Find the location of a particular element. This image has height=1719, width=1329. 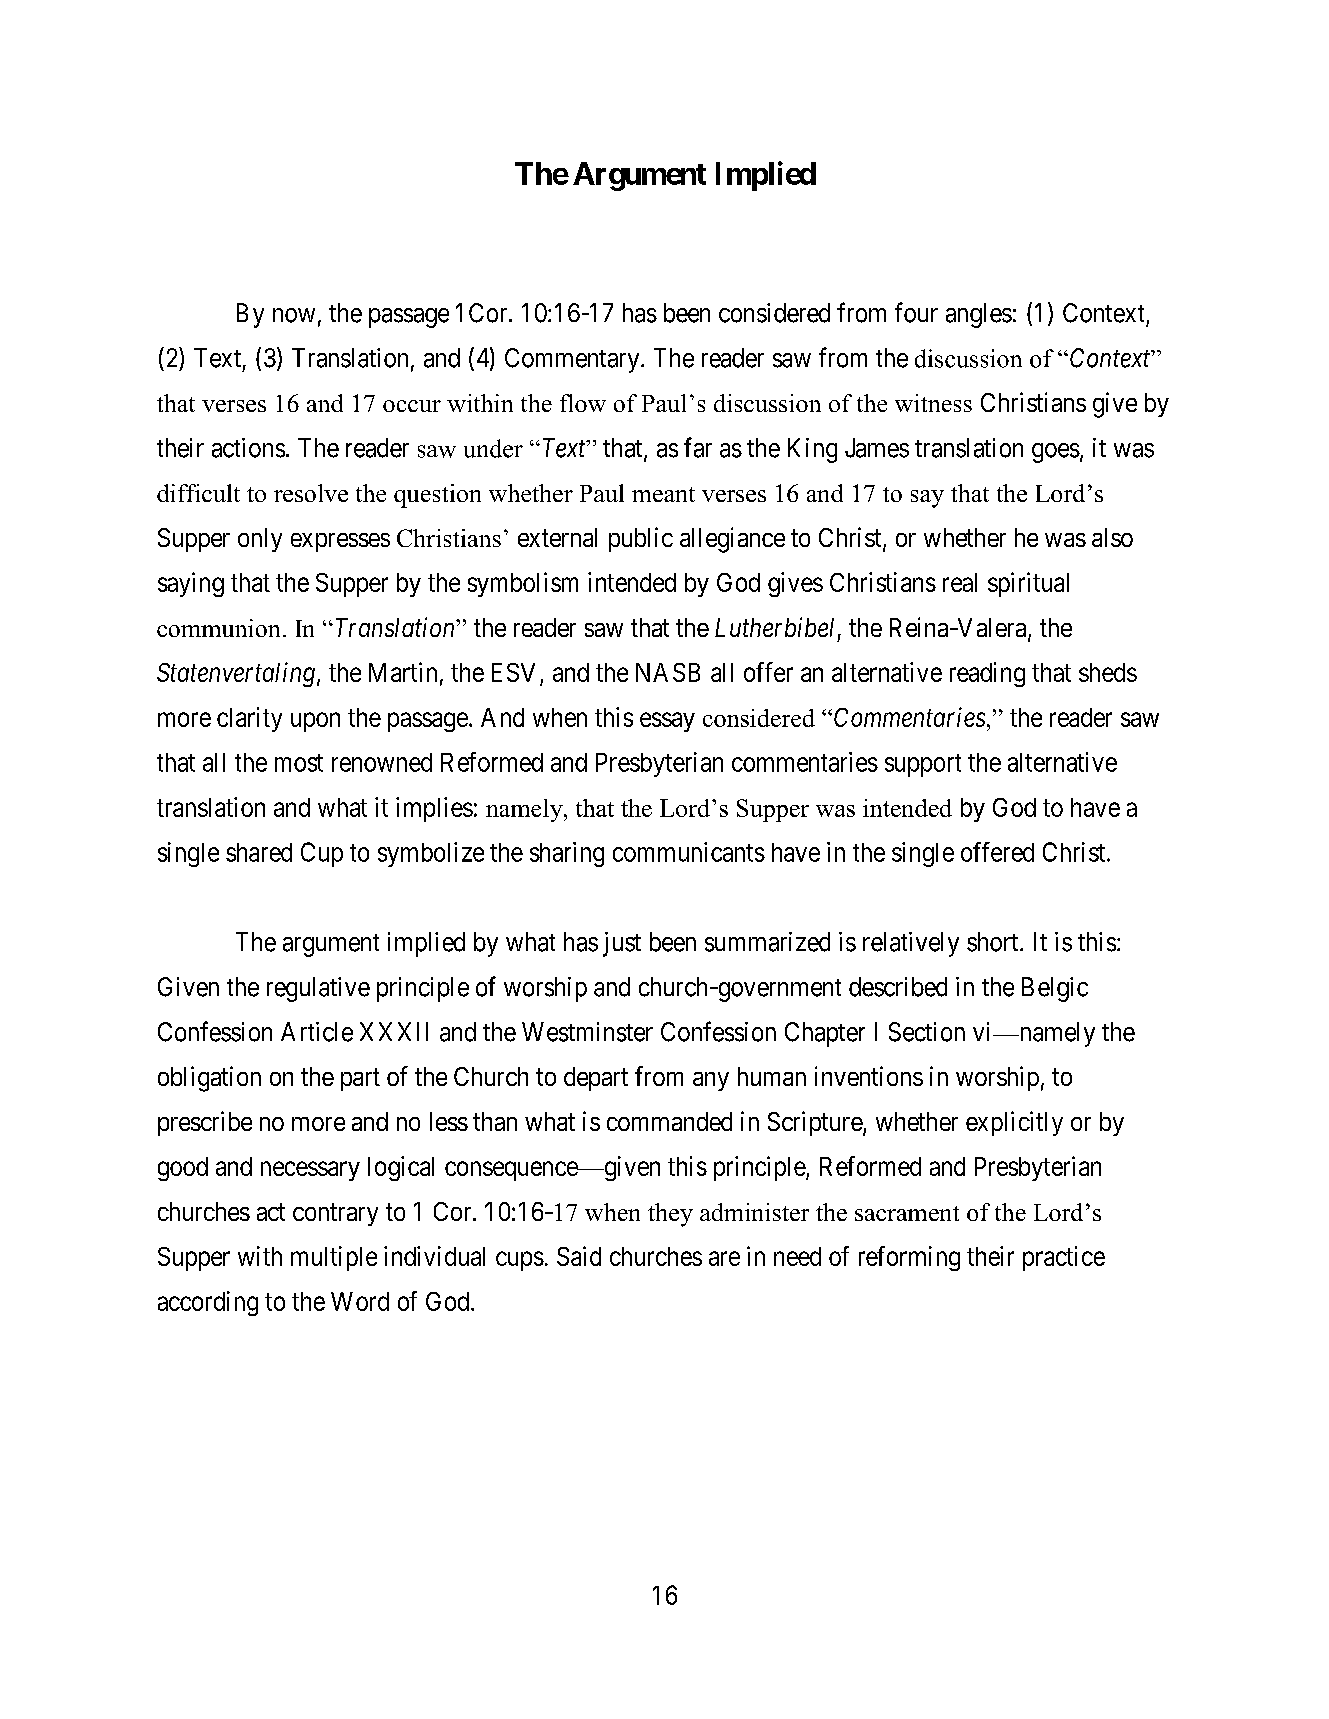

multiple is located at coordinates (334, 1258).
